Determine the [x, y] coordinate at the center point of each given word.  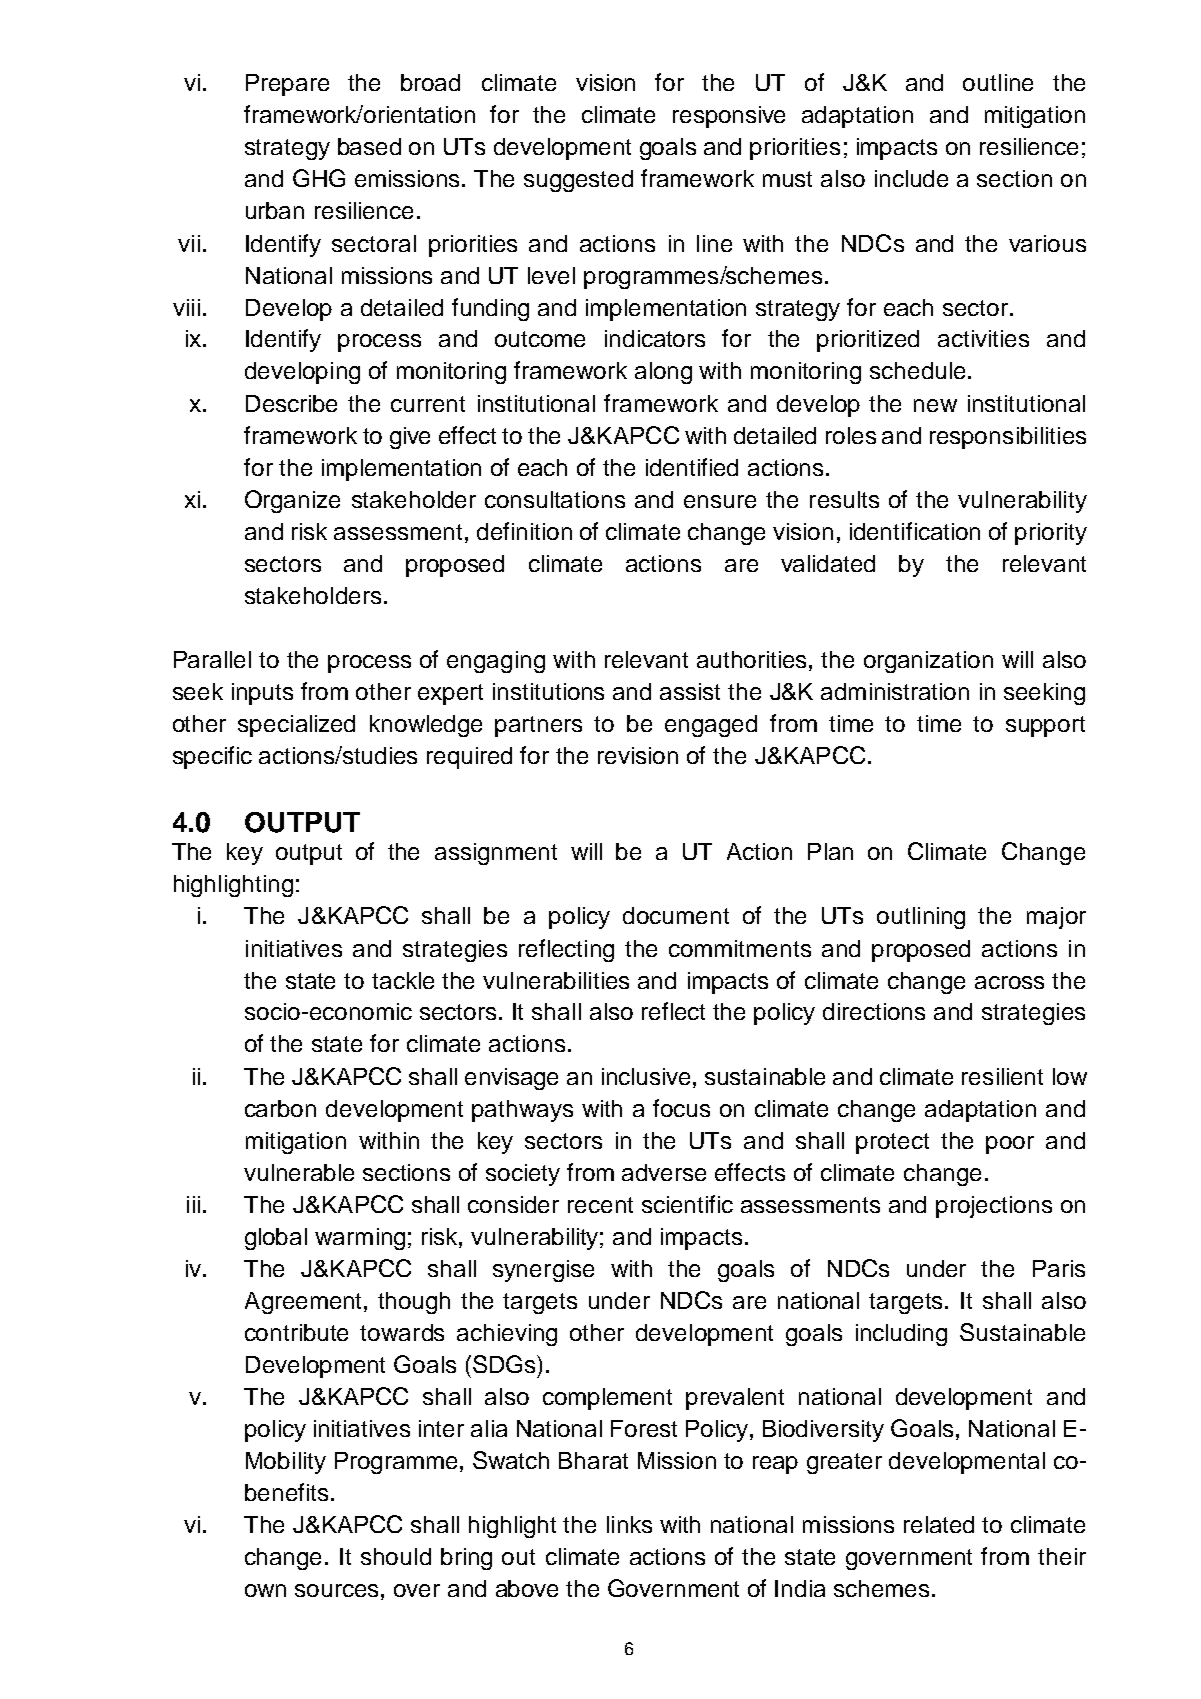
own [265, 1590]
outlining [921, 918]
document [676, 915]
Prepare [287, 85]
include [911, 178]
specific [212, 757]
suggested [578, 181]
